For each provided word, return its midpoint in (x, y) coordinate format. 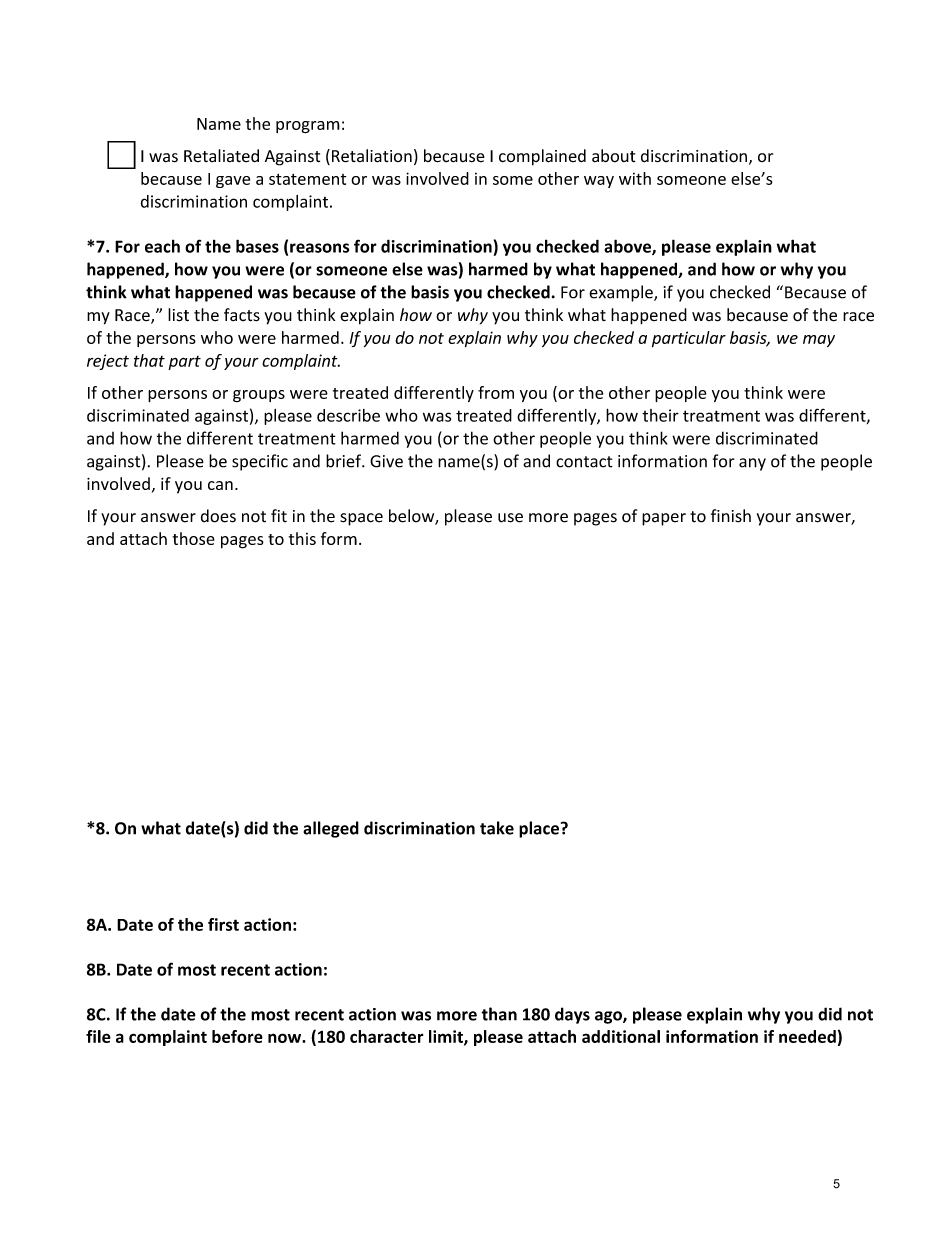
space (361, 519)
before (237, 1036)
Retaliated (221, 156)
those (194, 538)
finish (731, 516)
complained (542, 157)
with (635, 178)
